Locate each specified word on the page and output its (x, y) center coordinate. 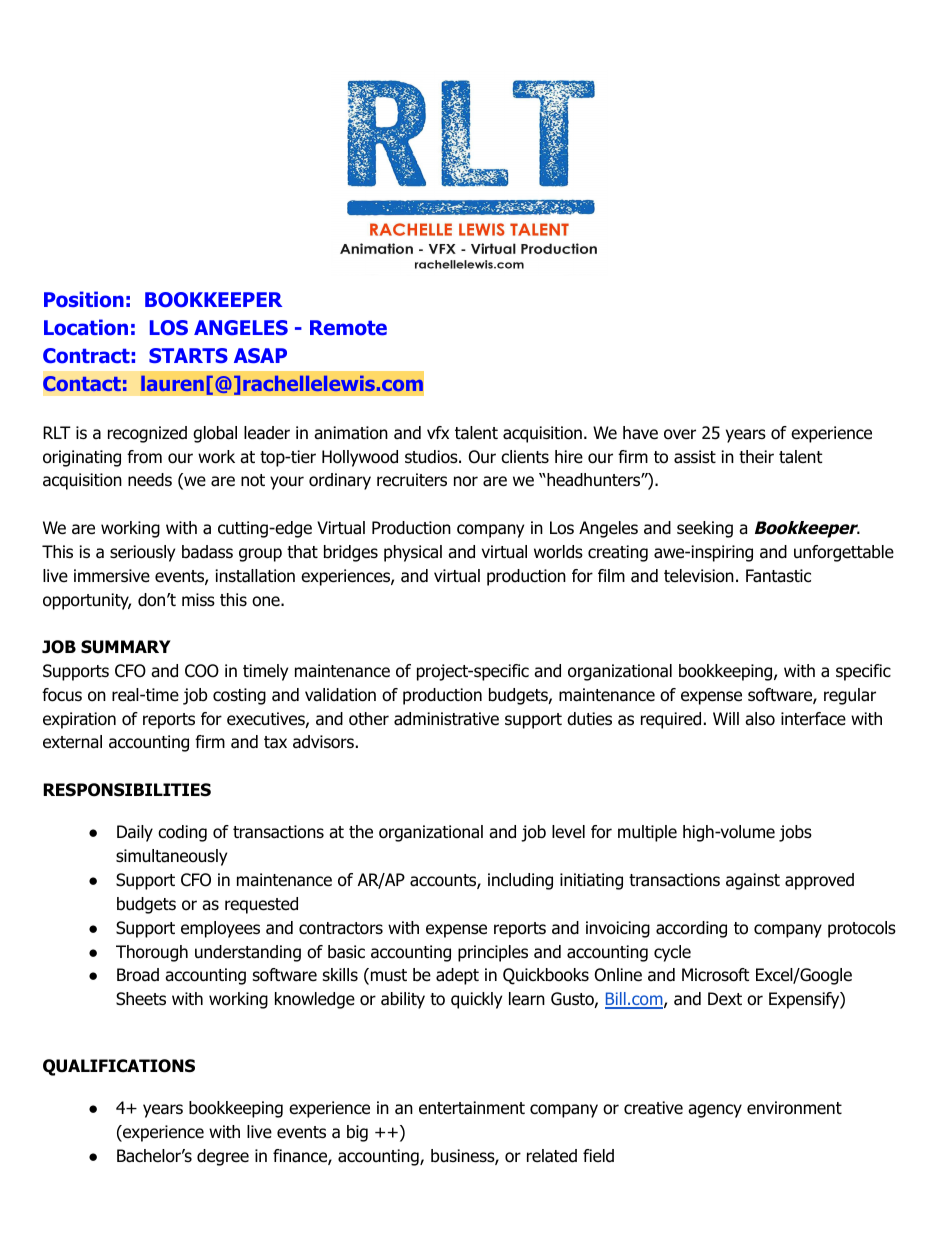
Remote (348, 328)
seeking (705, 529)
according (691, 929)
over (680, 434)
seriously (142, 553)
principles (493, 953)
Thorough (152, 953)
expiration (79, 720)
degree (223, 1157)
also (760, 719)
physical (413, 553)
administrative (446, 719)
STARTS (188, 355)
